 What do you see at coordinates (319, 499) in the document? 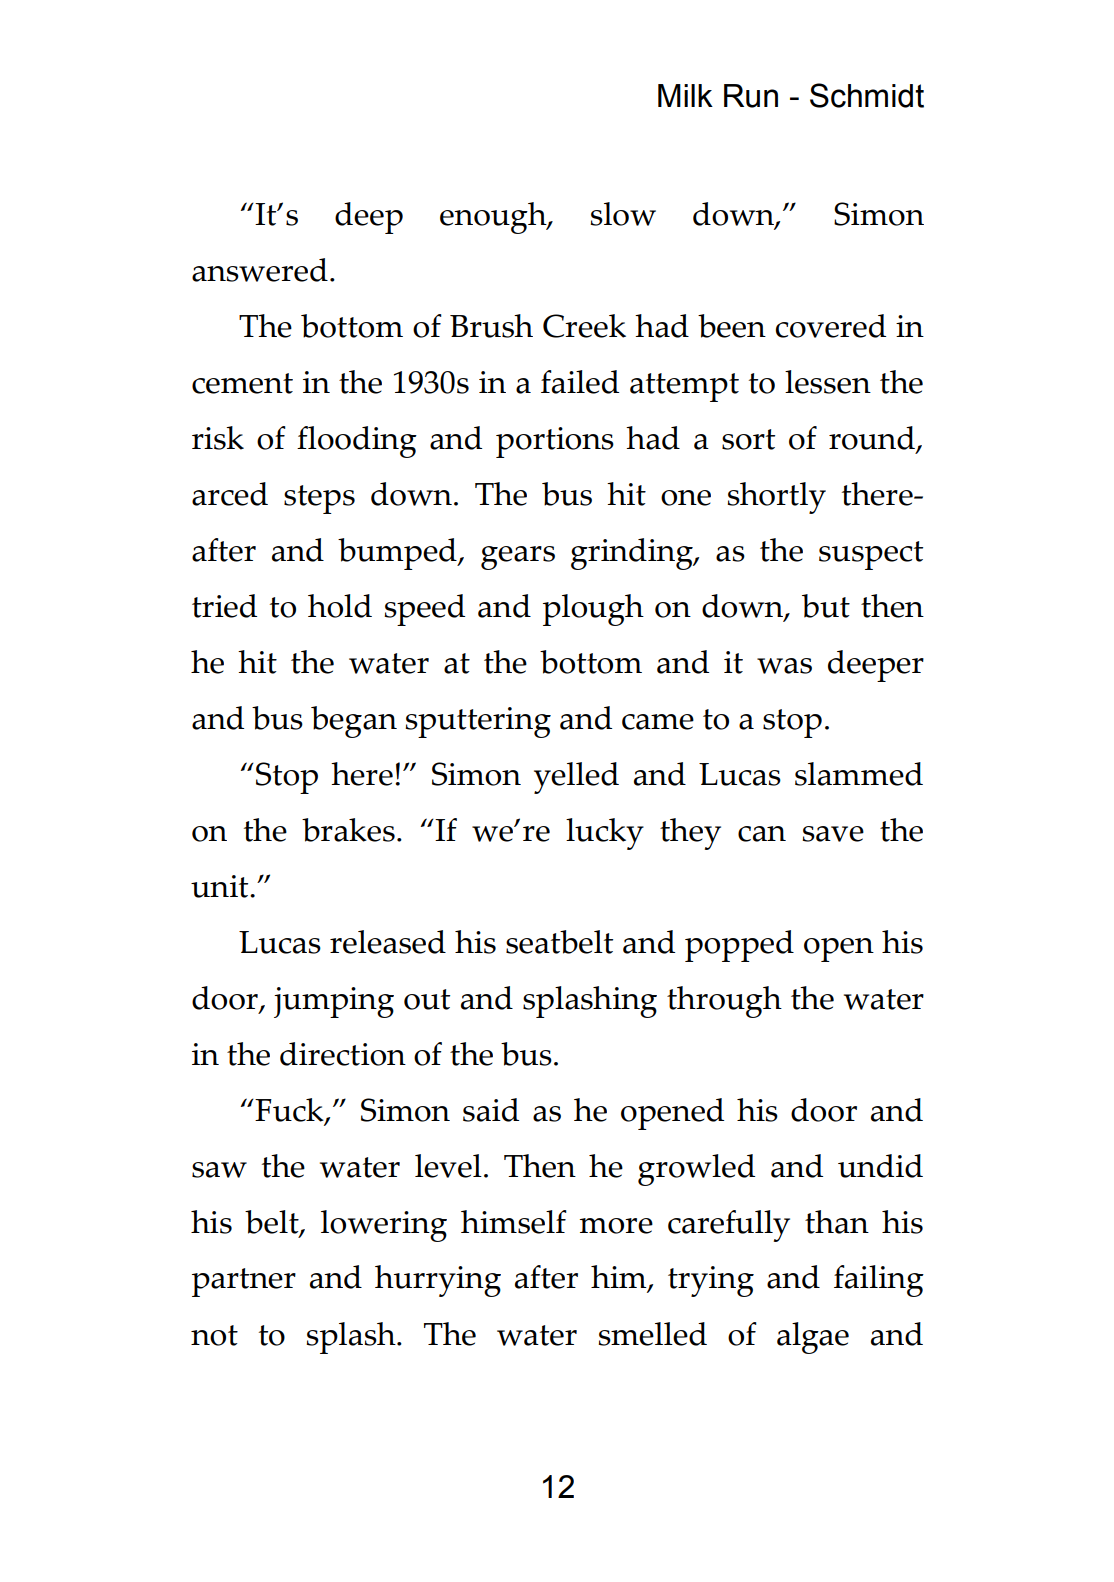
I see `steps` at bounding box center [319, 499].
